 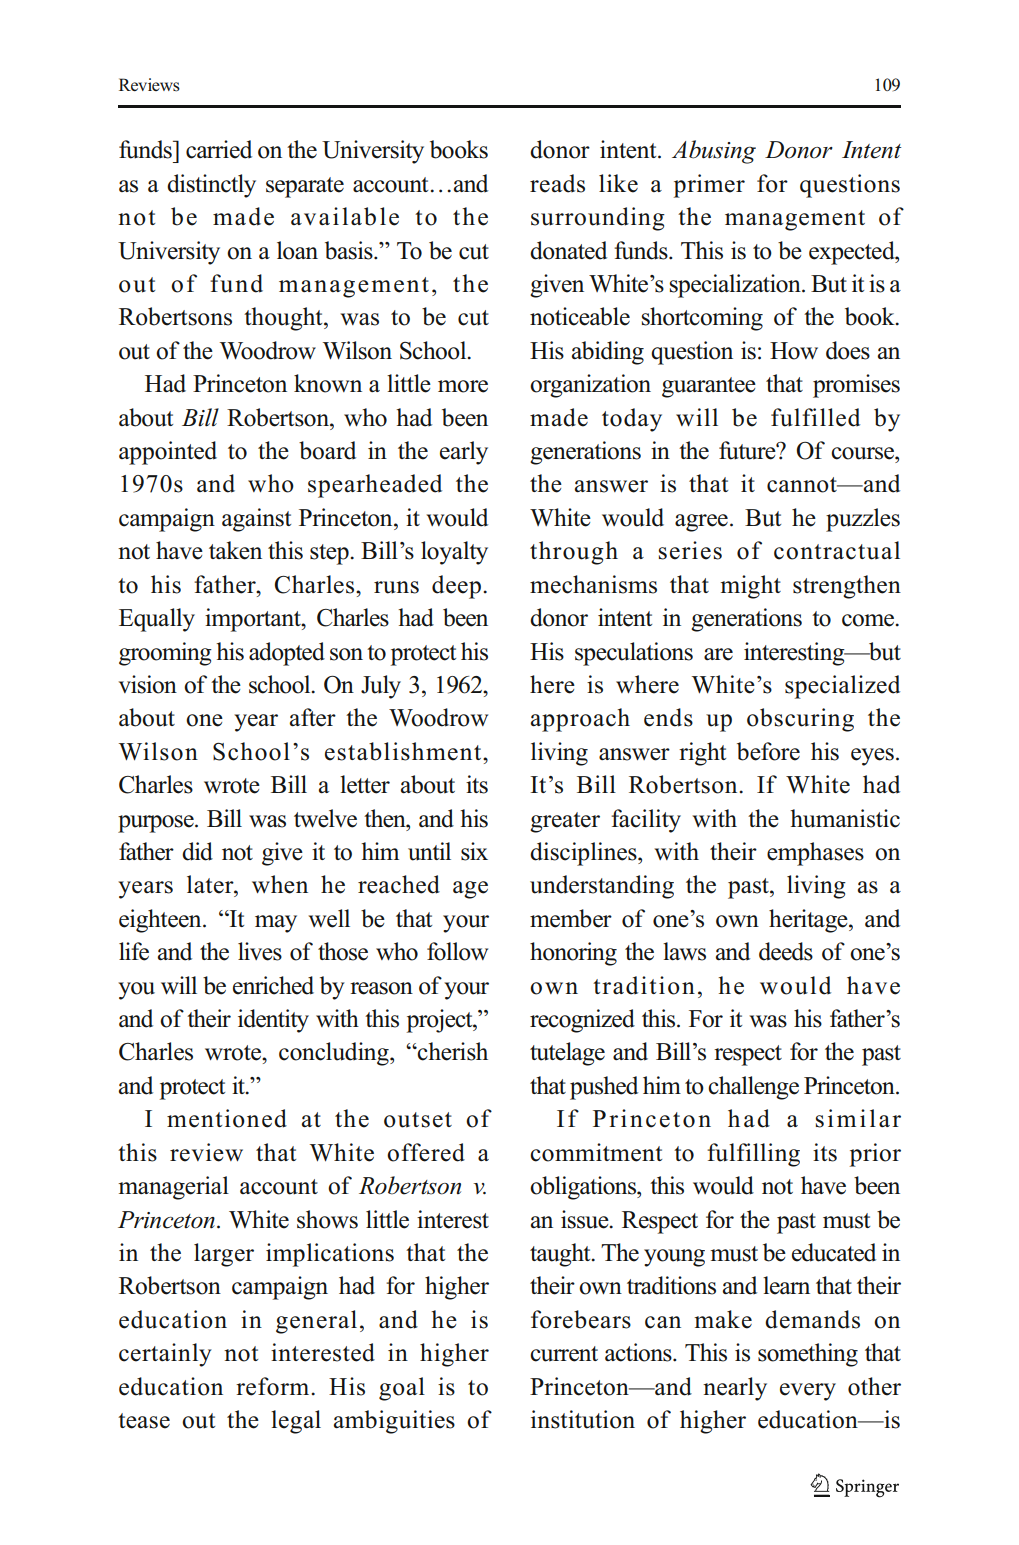 I want to click on primer, so click(x=709, y=186).
